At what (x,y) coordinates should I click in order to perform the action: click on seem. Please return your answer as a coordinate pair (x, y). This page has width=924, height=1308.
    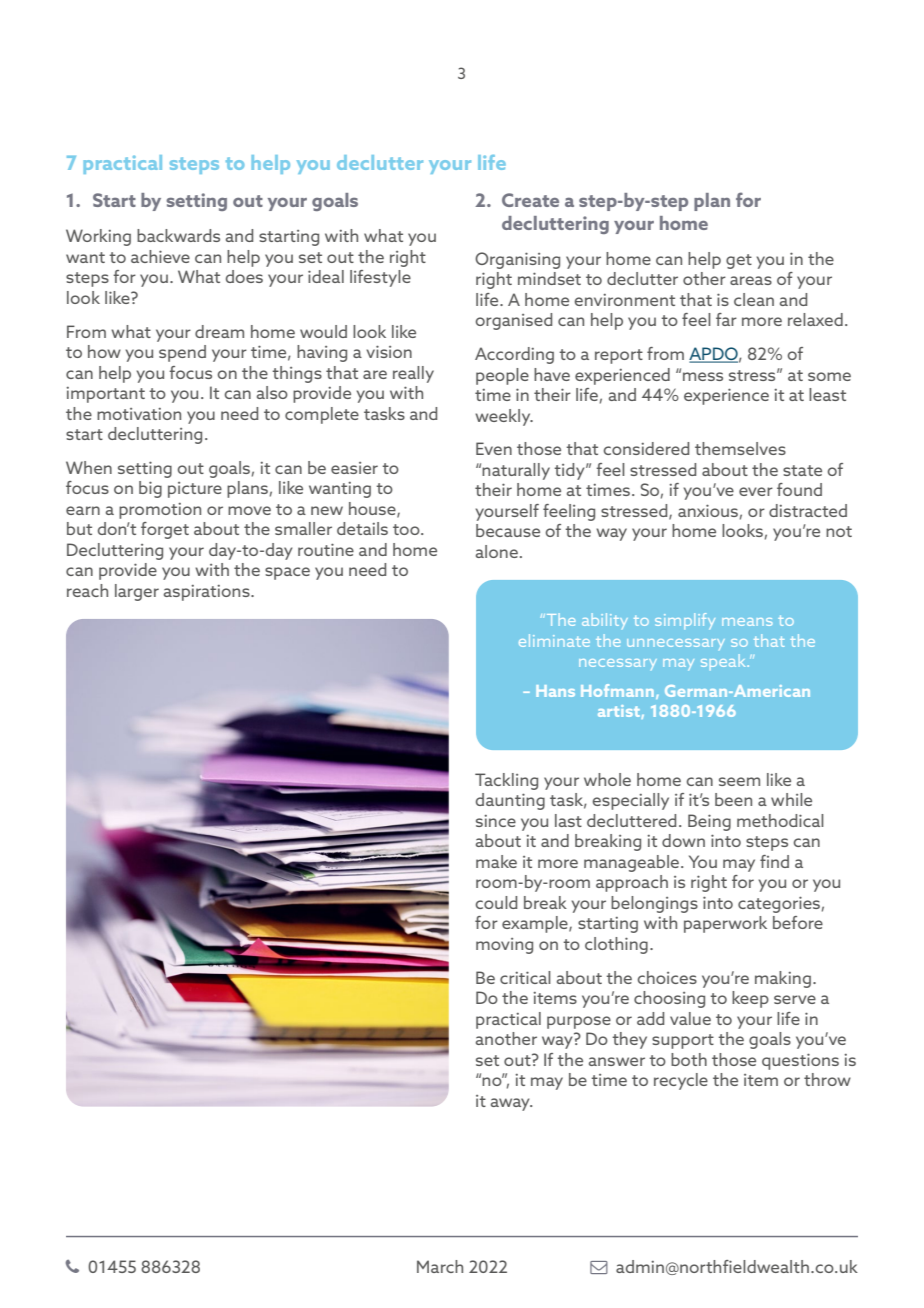
    Looking at the image, I should click on (739, 781).
